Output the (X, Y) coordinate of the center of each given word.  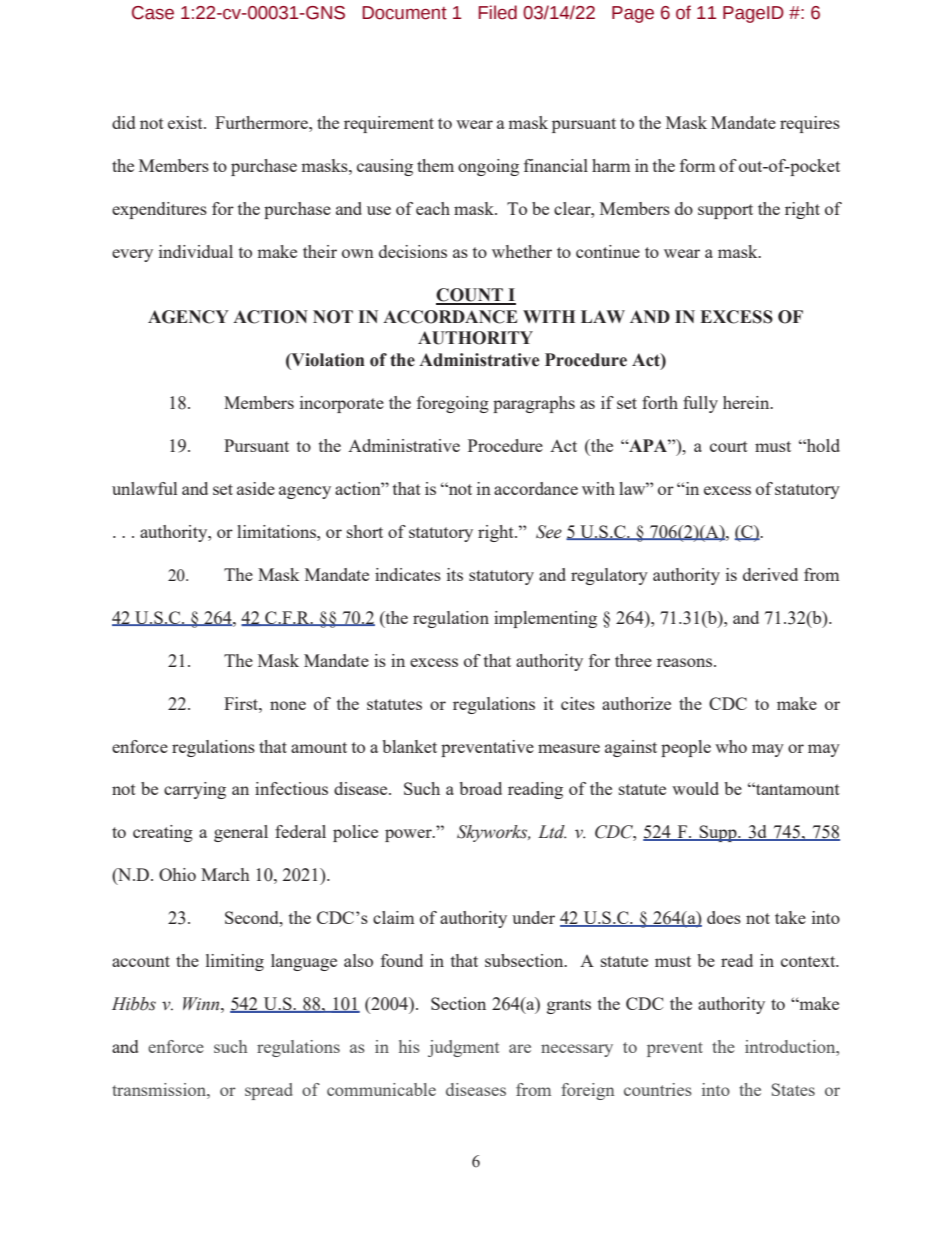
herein (747, 402)
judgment (463, 1048)
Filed (498, 12)
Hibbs (134, 1004)
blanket (409, 746)
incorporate (342, 404)
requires (810, 124)
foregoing (453, 404)
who (731, 746)
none (288, 705)
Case (153, 13)
